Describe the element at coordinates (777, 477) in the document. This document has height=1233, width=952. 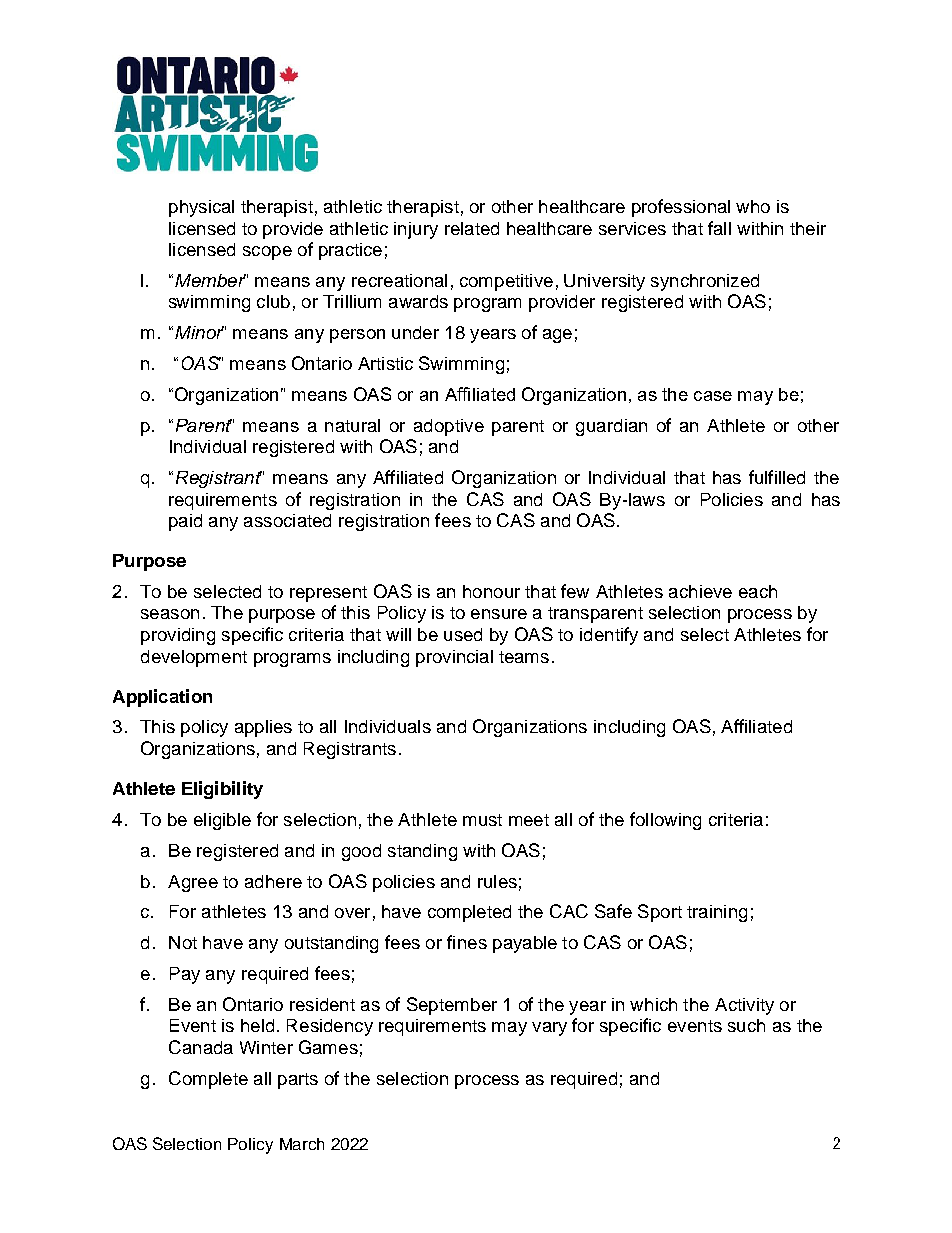
I see `fulfilled` at that location.
